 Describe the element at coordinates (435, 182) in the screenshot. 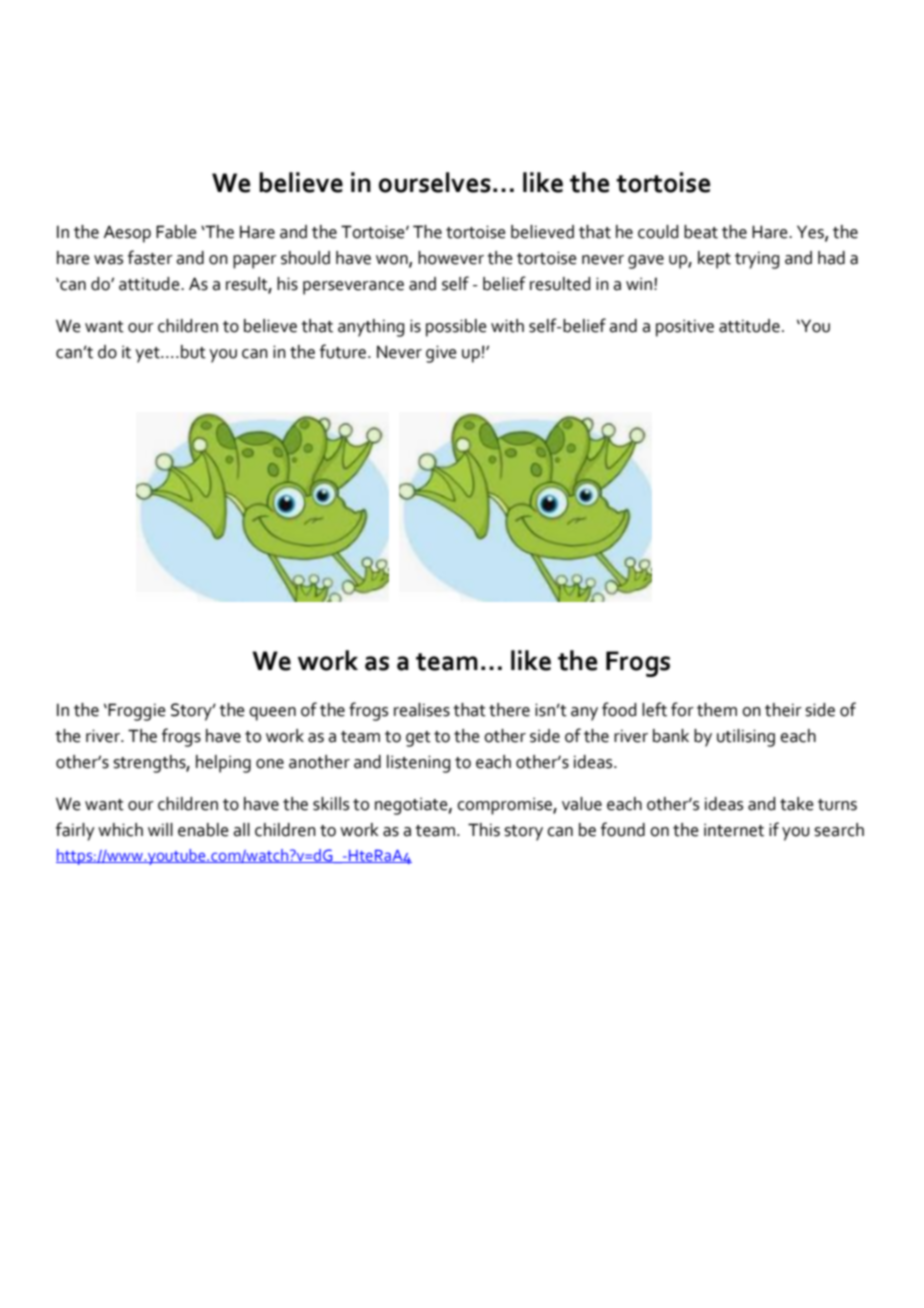

I see `ourselves` at that location.
